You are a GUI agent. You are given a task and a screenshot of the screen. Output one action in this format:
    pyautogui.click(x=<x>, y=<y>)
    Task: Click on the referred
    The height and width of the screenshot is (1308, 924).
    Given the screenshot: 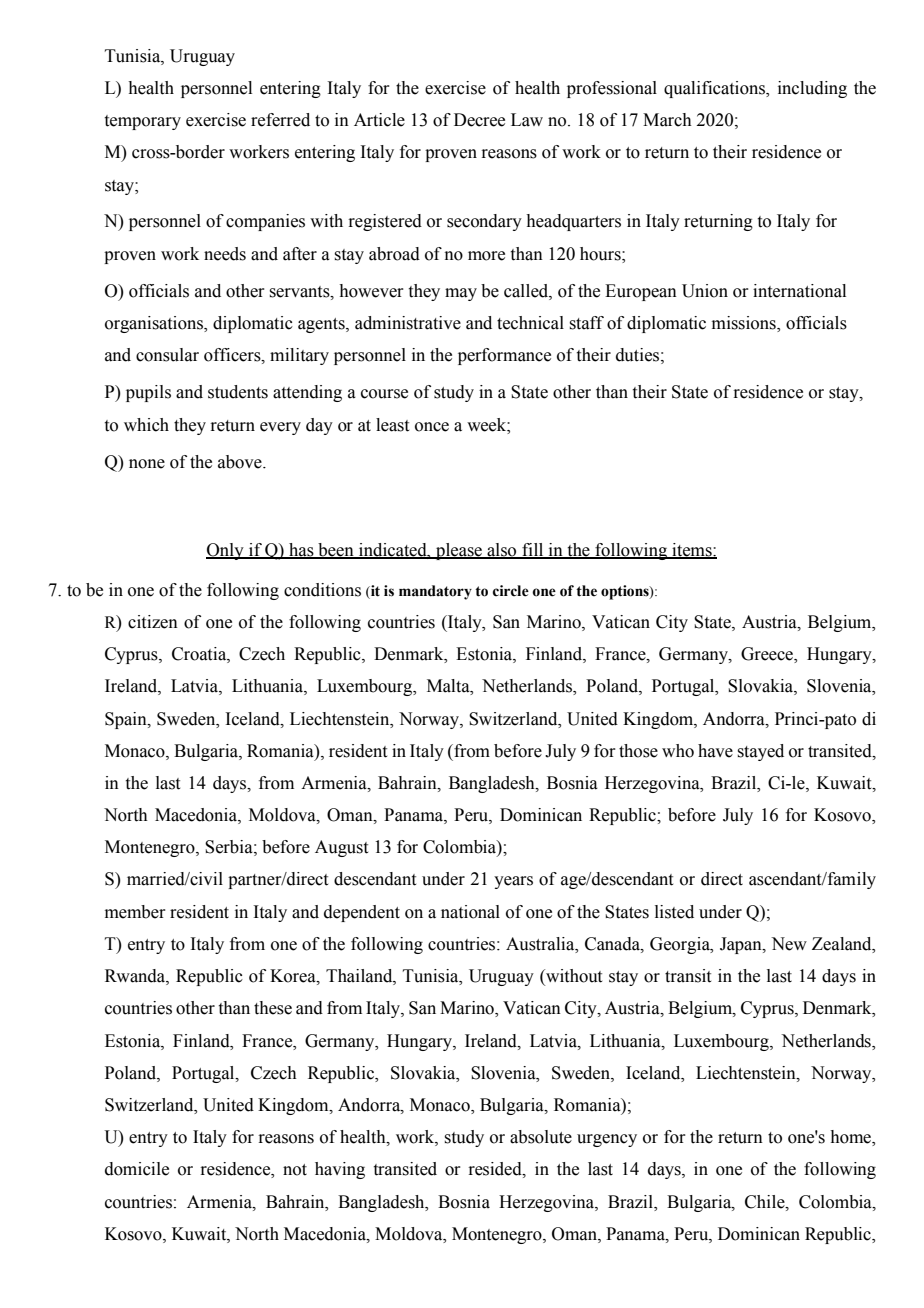 What is the action you would take?
    pyautogui.click(x=280, y=120)
